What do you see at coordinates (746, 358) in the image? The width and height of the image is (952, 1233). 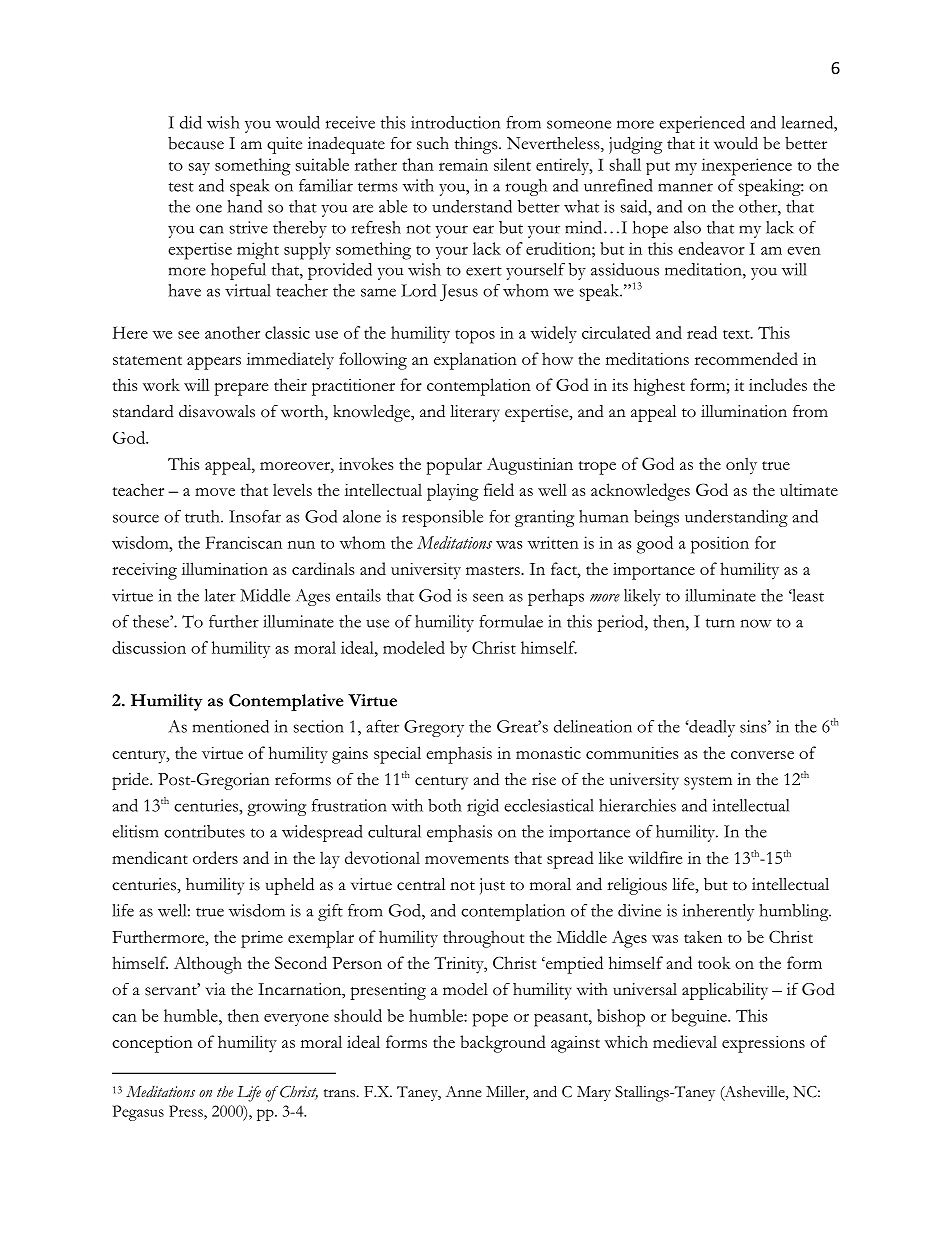 I see `recommended` at bounding box center [746, 358].
